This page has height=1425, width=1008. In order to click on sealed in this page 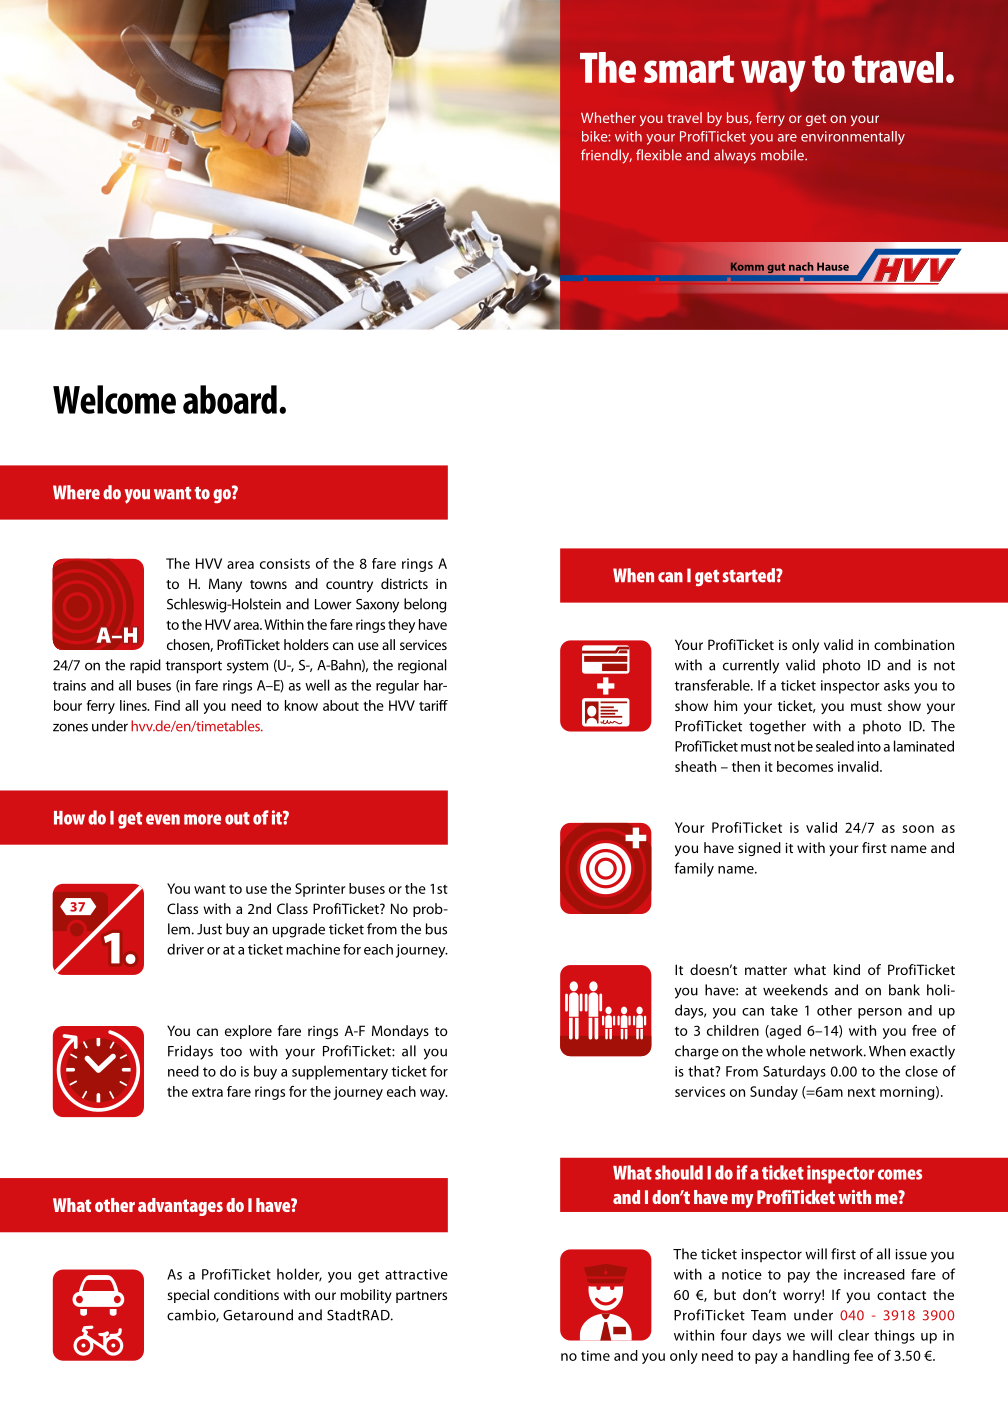, I will do `click(835, 746)`.
